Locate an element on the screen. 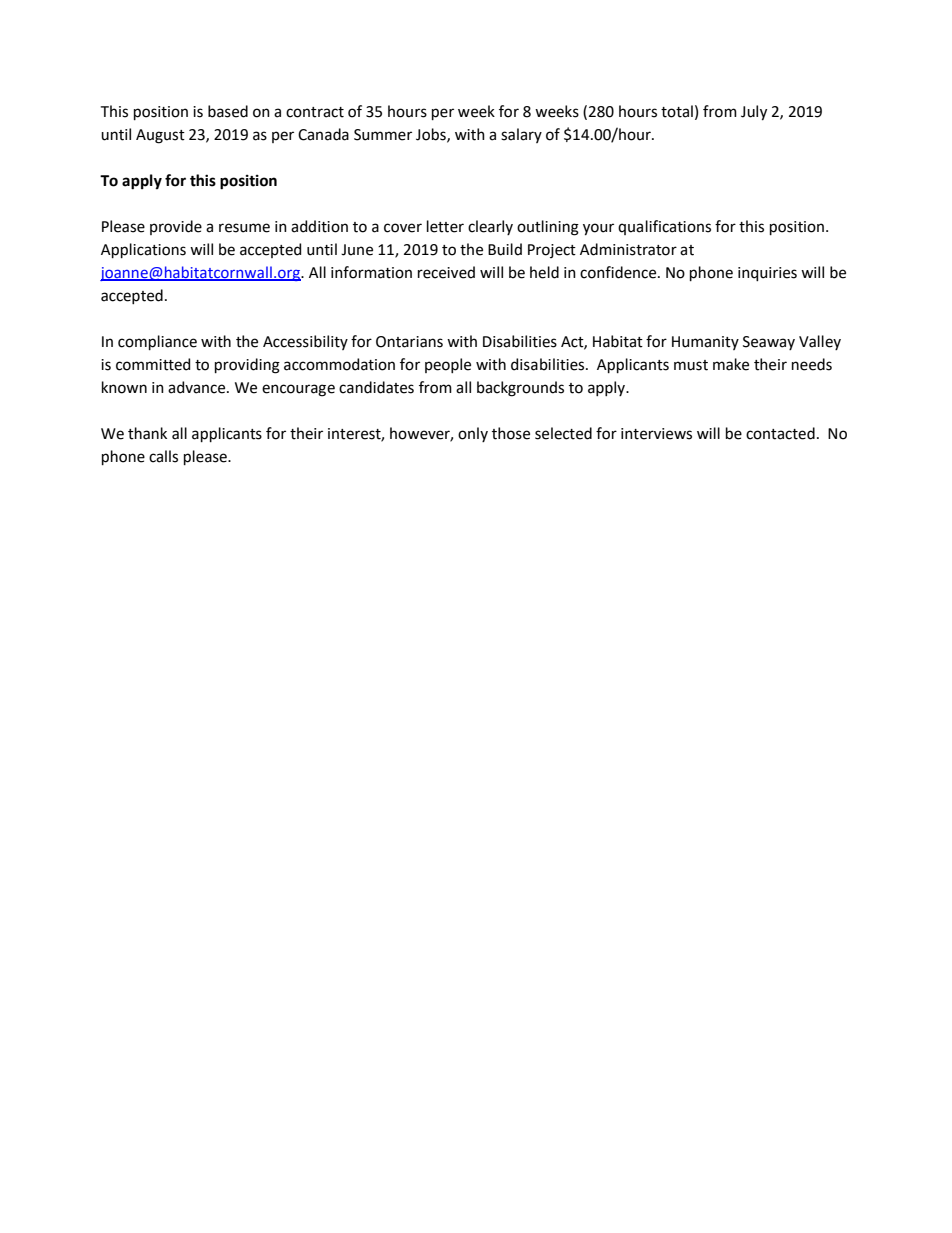 The height and width of the screenshot is (1233, 952). calls is located at coordinates (163, 456).
